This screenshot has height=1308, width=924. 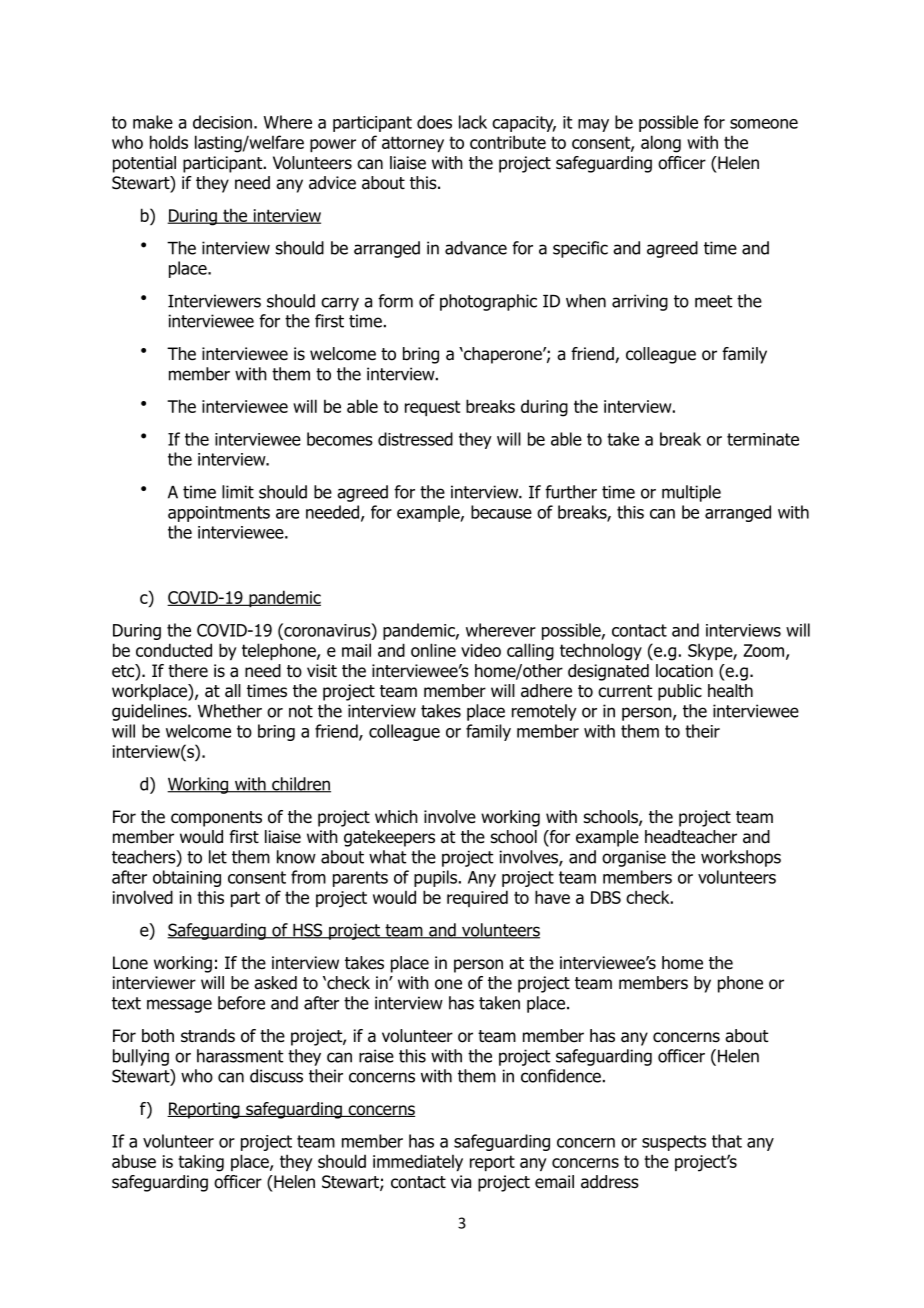 What do you see at coordinates (413, 144) in the screenshot?
I see `attorney` at bounding box center [413, 144].
